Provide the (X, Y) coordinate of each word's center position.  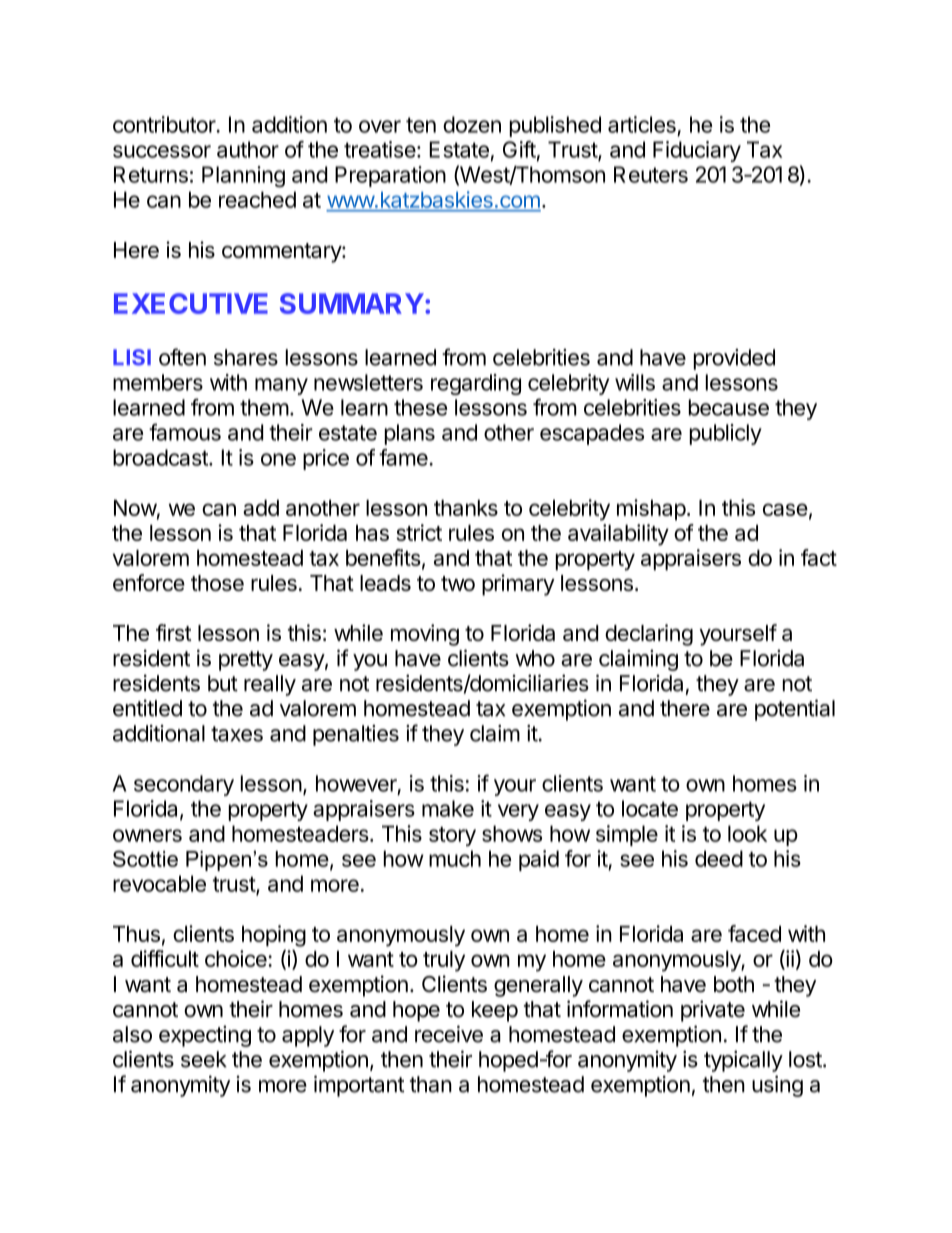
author (248, 149)
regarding (476, 384)
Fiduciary (697, 151)
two (458, 583)
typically (743, 1061)
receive (449, 1034)
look (747, 833)
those (217, 583)
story (452, 836)
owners (147, 835)
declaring (649, 635)
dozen (472, 124)
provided (734, 359)
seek (204, 1059)
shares (246, 357)
